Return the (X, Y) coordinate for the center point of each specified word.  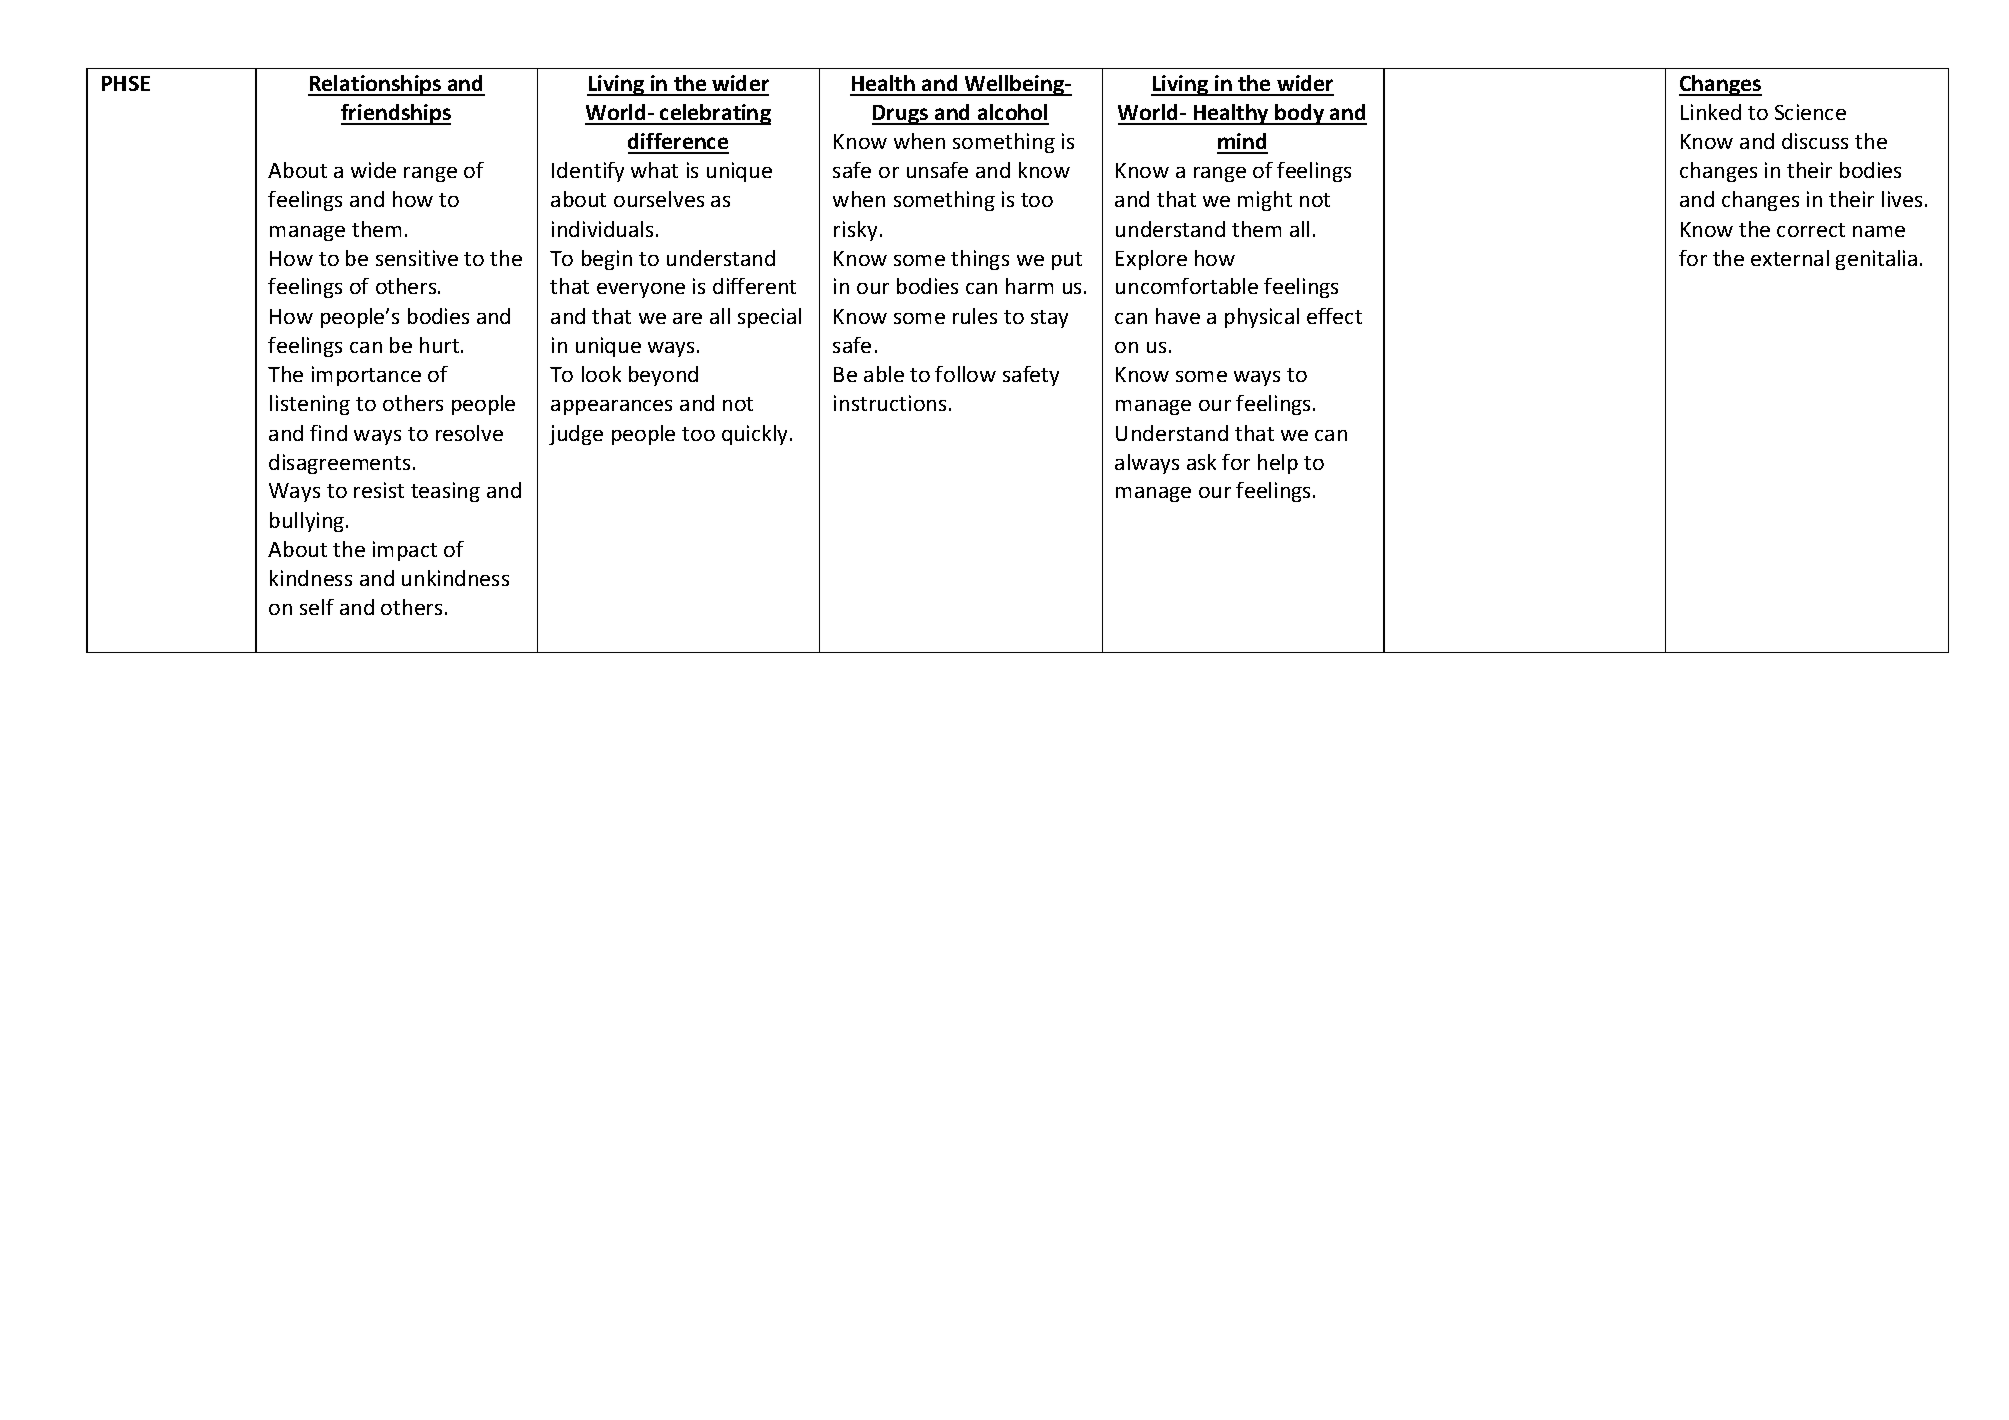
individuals (602, 229)
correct (1811, 230)
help (1278, 464)
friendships (396, 114)
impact (405, 551)
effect (1334, 316)
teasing (445, 492)
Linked (1711, 112)
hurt (441, 345)
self (317, 607)
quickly (756, 435)
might (1265, 201)
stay (1049, 319)
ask (1201, 462)
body (1300, 114)
